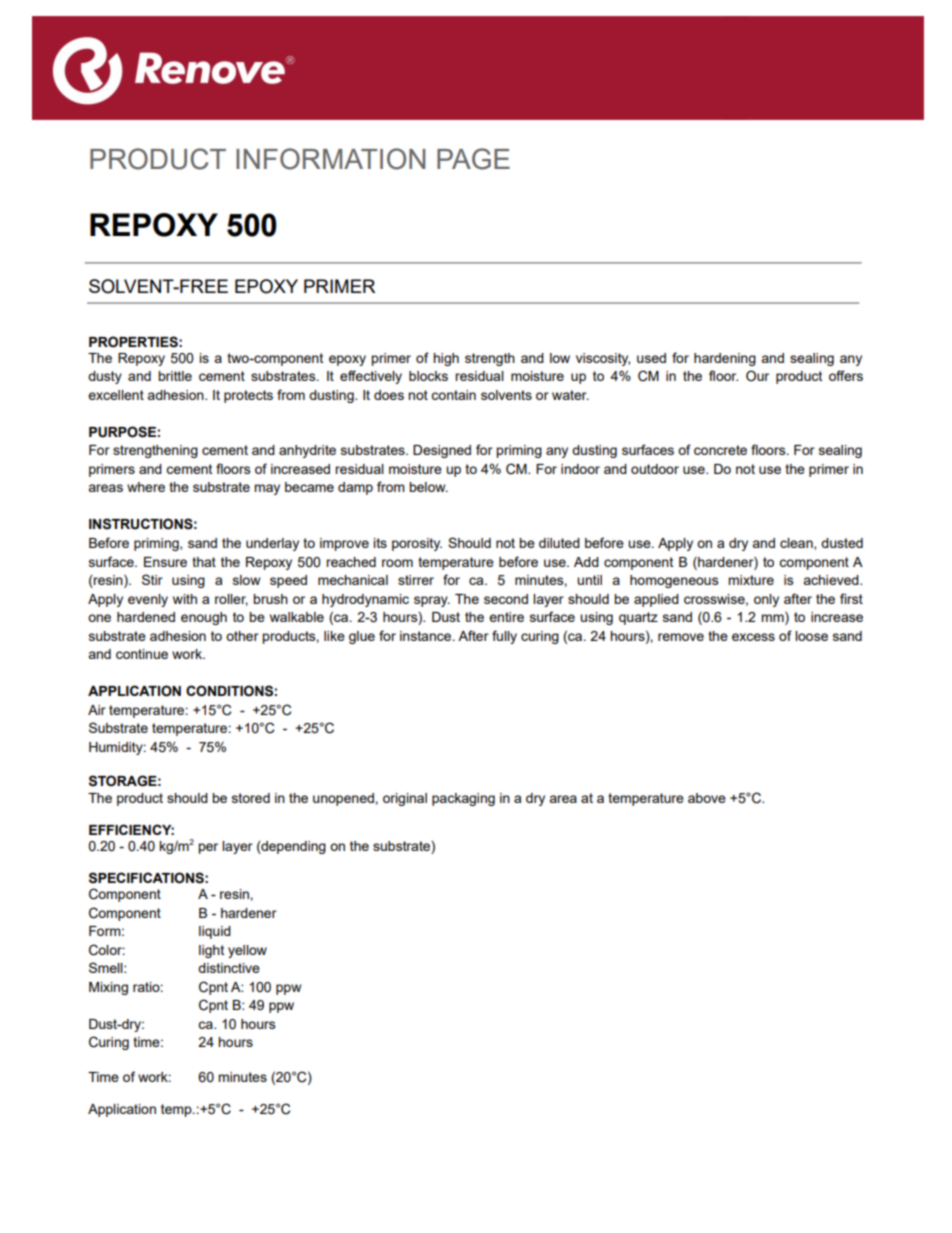 The width and height of the screenshot is (952, 1233). Describe the element at coordinates (97, 710) in the screenshot. I see `Air` at that location.
